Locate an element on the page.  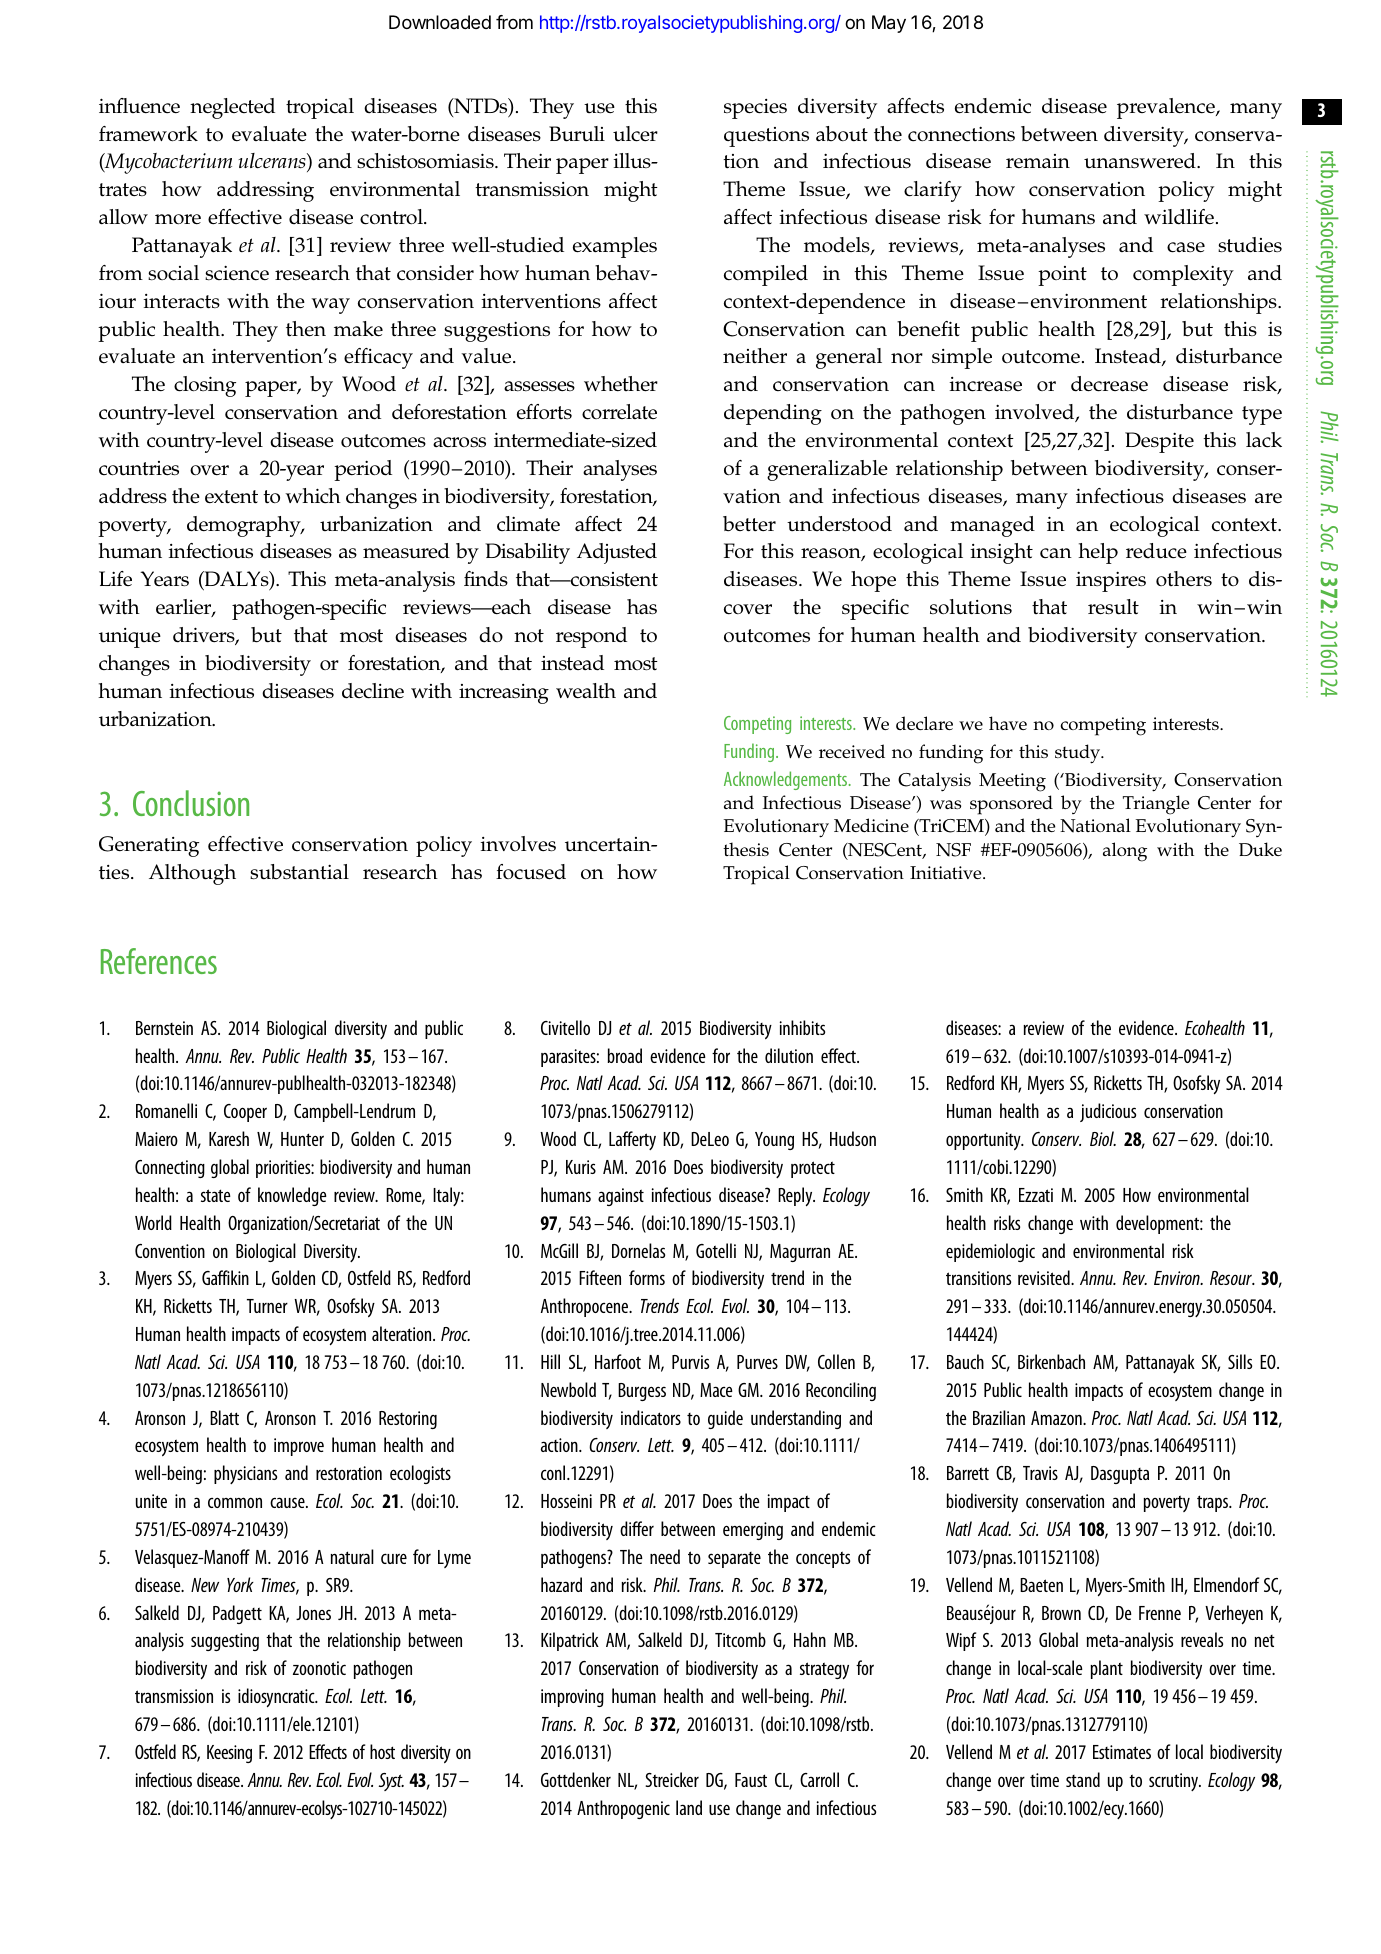
judicious is located at coordinates (1108, 1112).
